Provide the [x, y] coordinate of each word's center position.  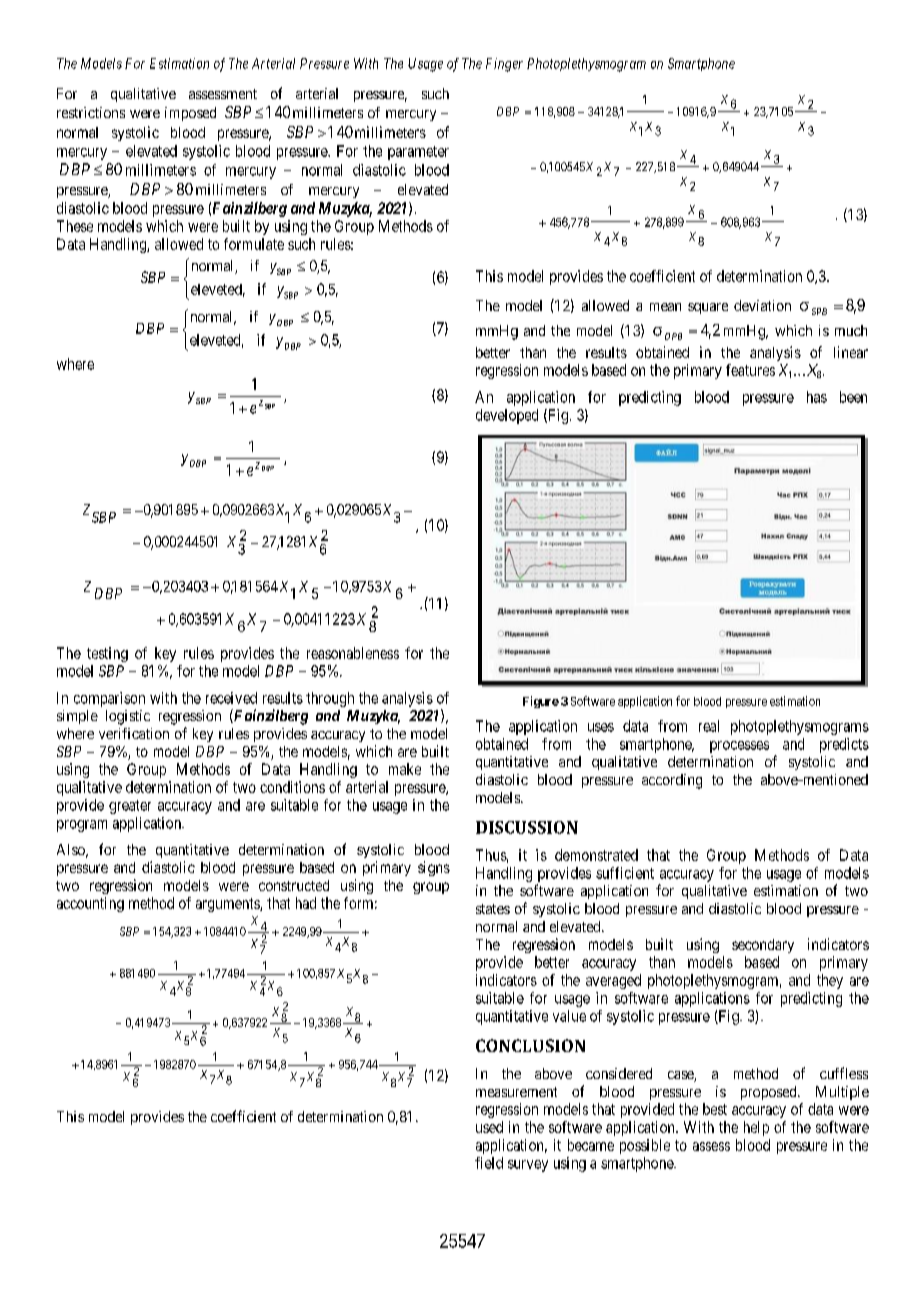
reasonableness [353, 653]
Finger [504, 65]
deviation [762, 305]
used [489, 1127]
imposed [190, 114]
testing [107, 654]
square [708, 308]
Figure [541, 702]
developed [507, 416]
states [493, 909]
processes [739, 747]
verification [134, 733]
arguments [228, 905]
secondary [763, 946]
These [75, 226]
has [817, 397]
